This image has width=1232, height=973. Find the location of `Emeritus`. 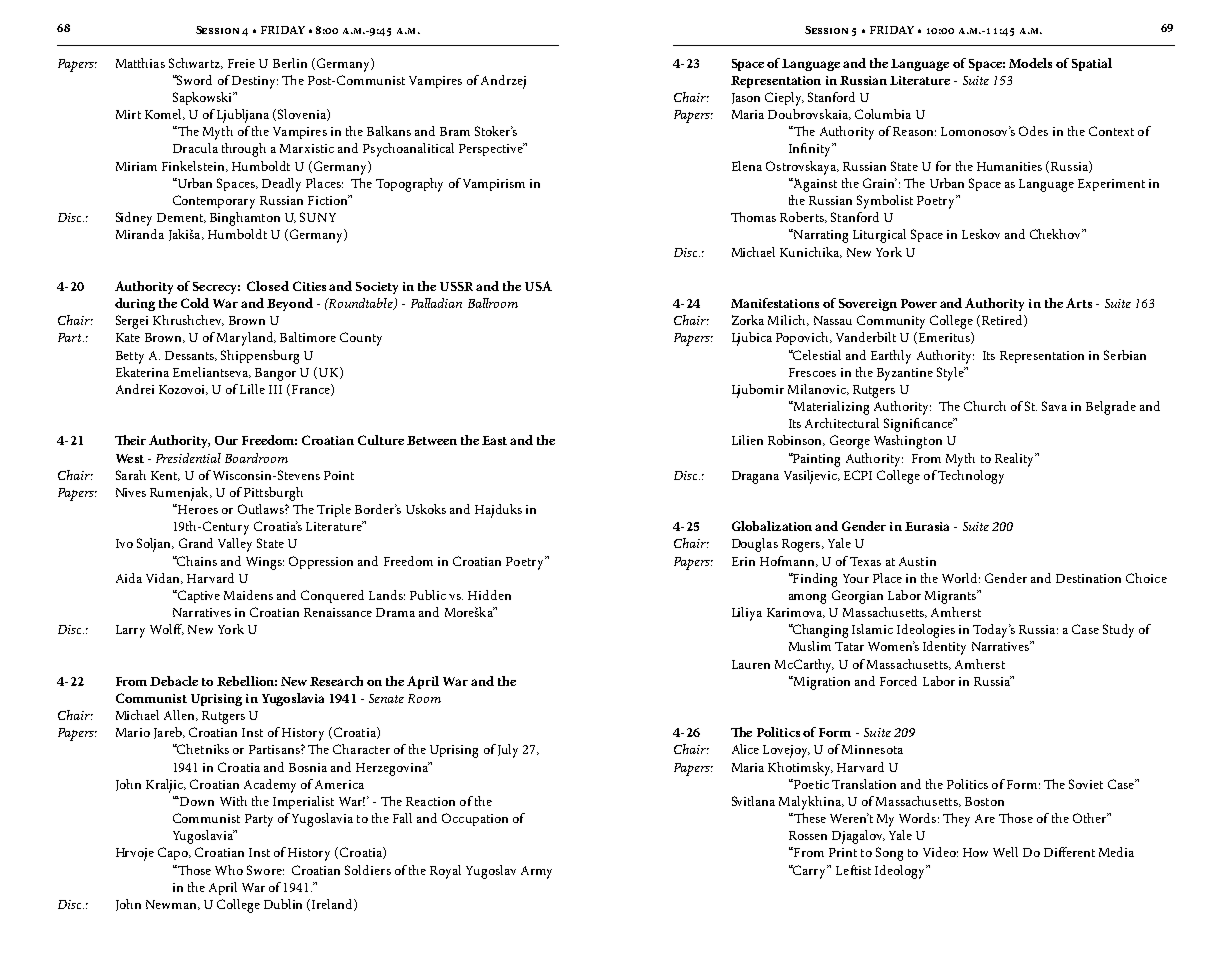

Emeritus is located at coordinates (944, 338).
